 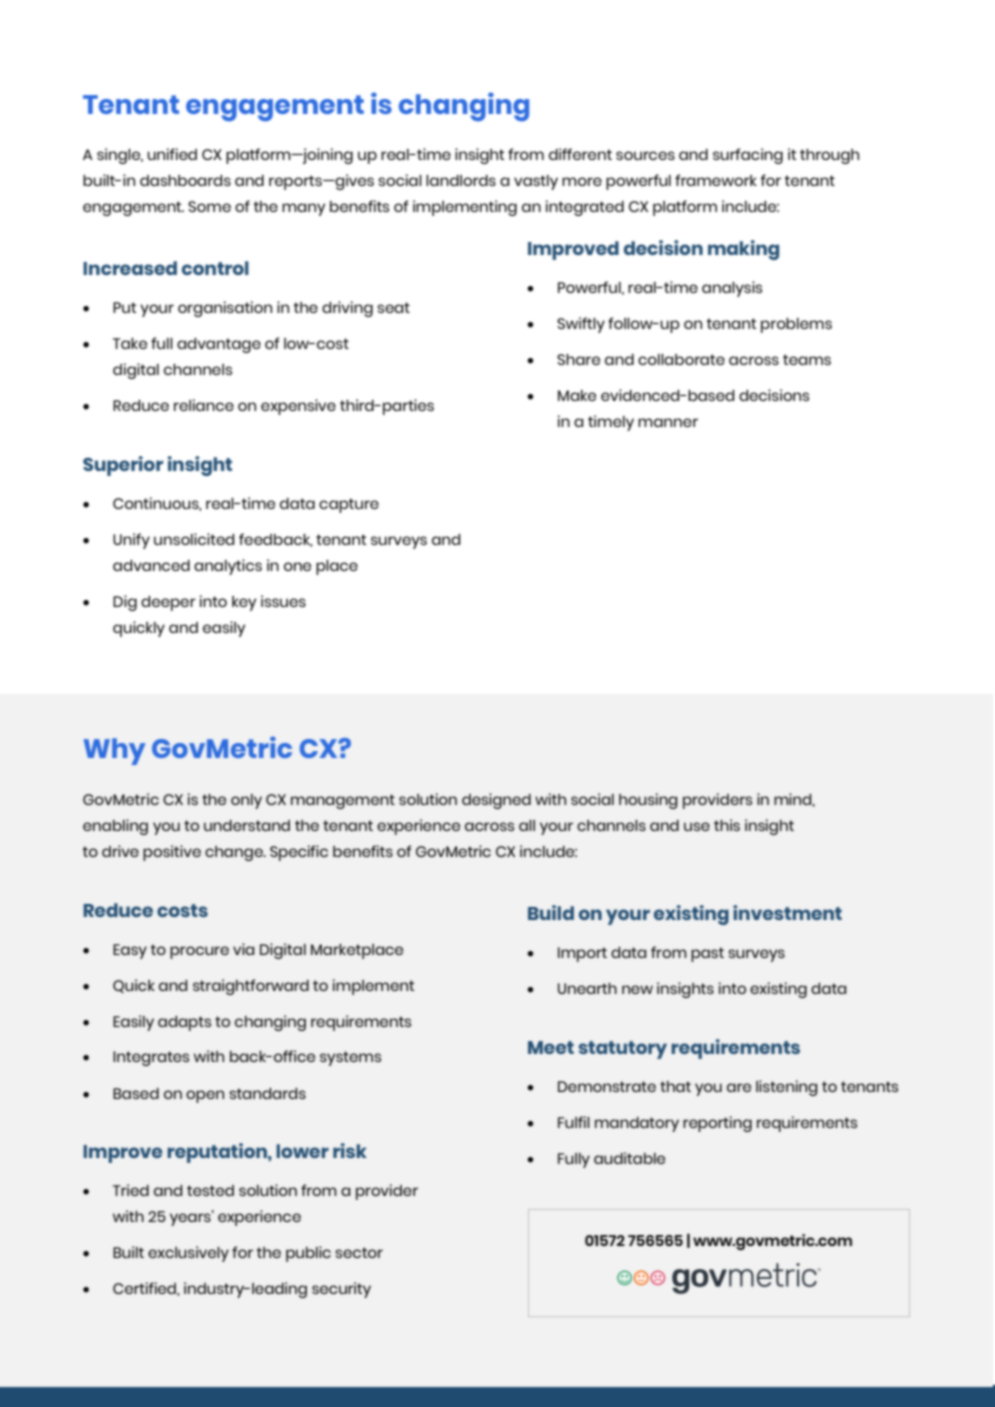 I want to click on dashboards, so click(x=185, y=180).
